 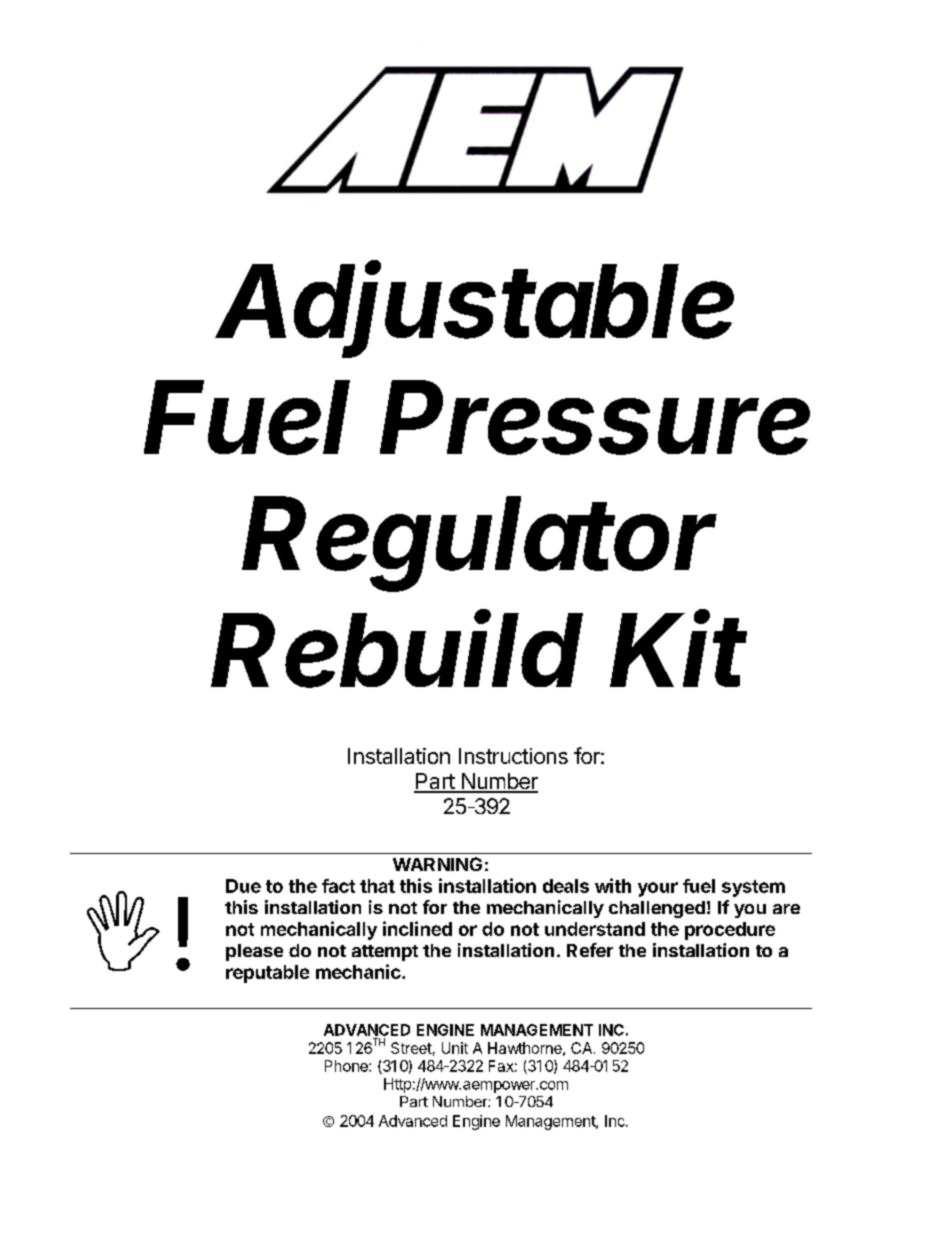 What do you see at coordinates (347, 1066) in the screenshot?
I see `Phone` at bounding box center [347, 1066].
